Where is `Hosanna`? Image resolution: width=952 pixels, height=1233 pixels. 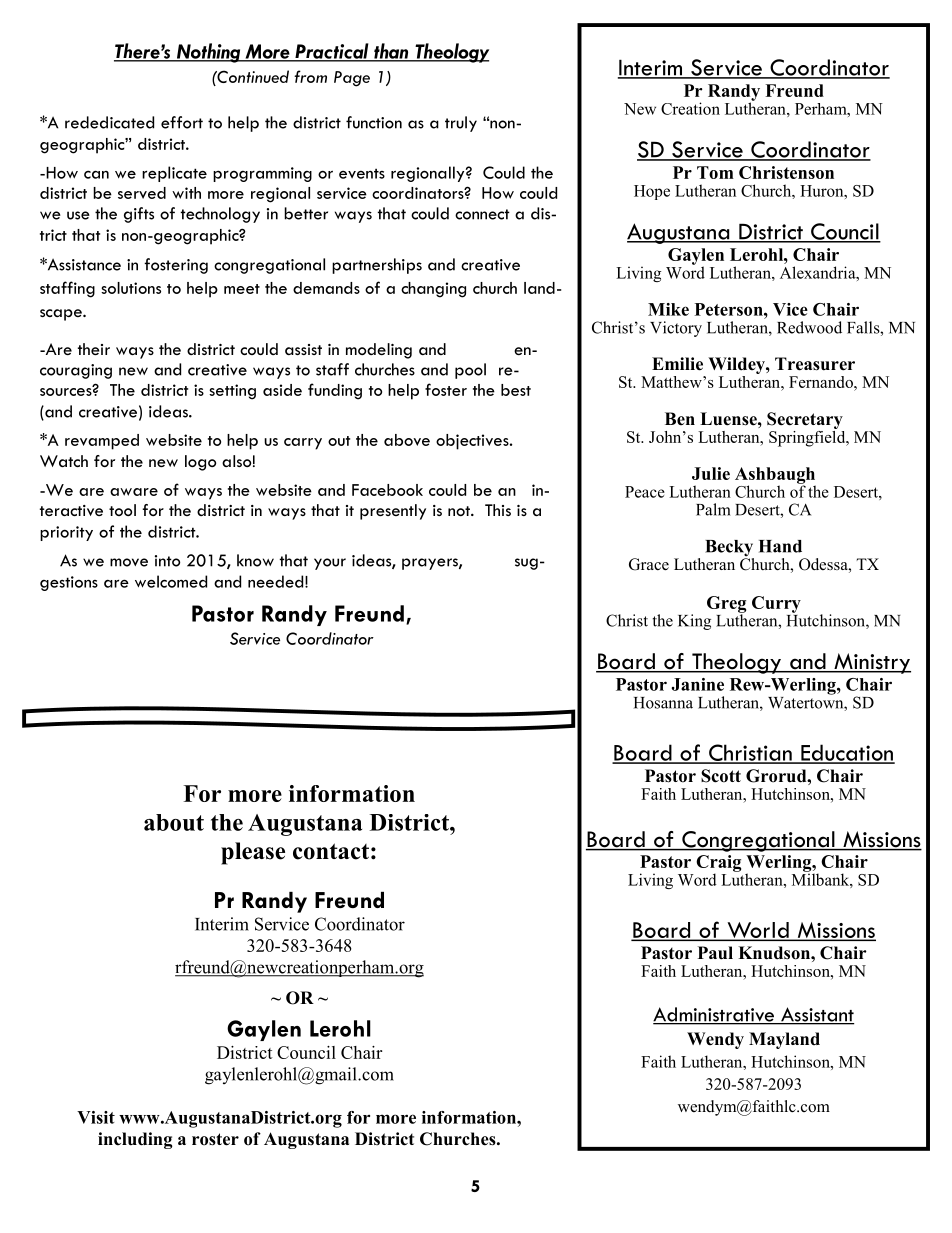 Hosanna is located at coordinates (663, 703).
